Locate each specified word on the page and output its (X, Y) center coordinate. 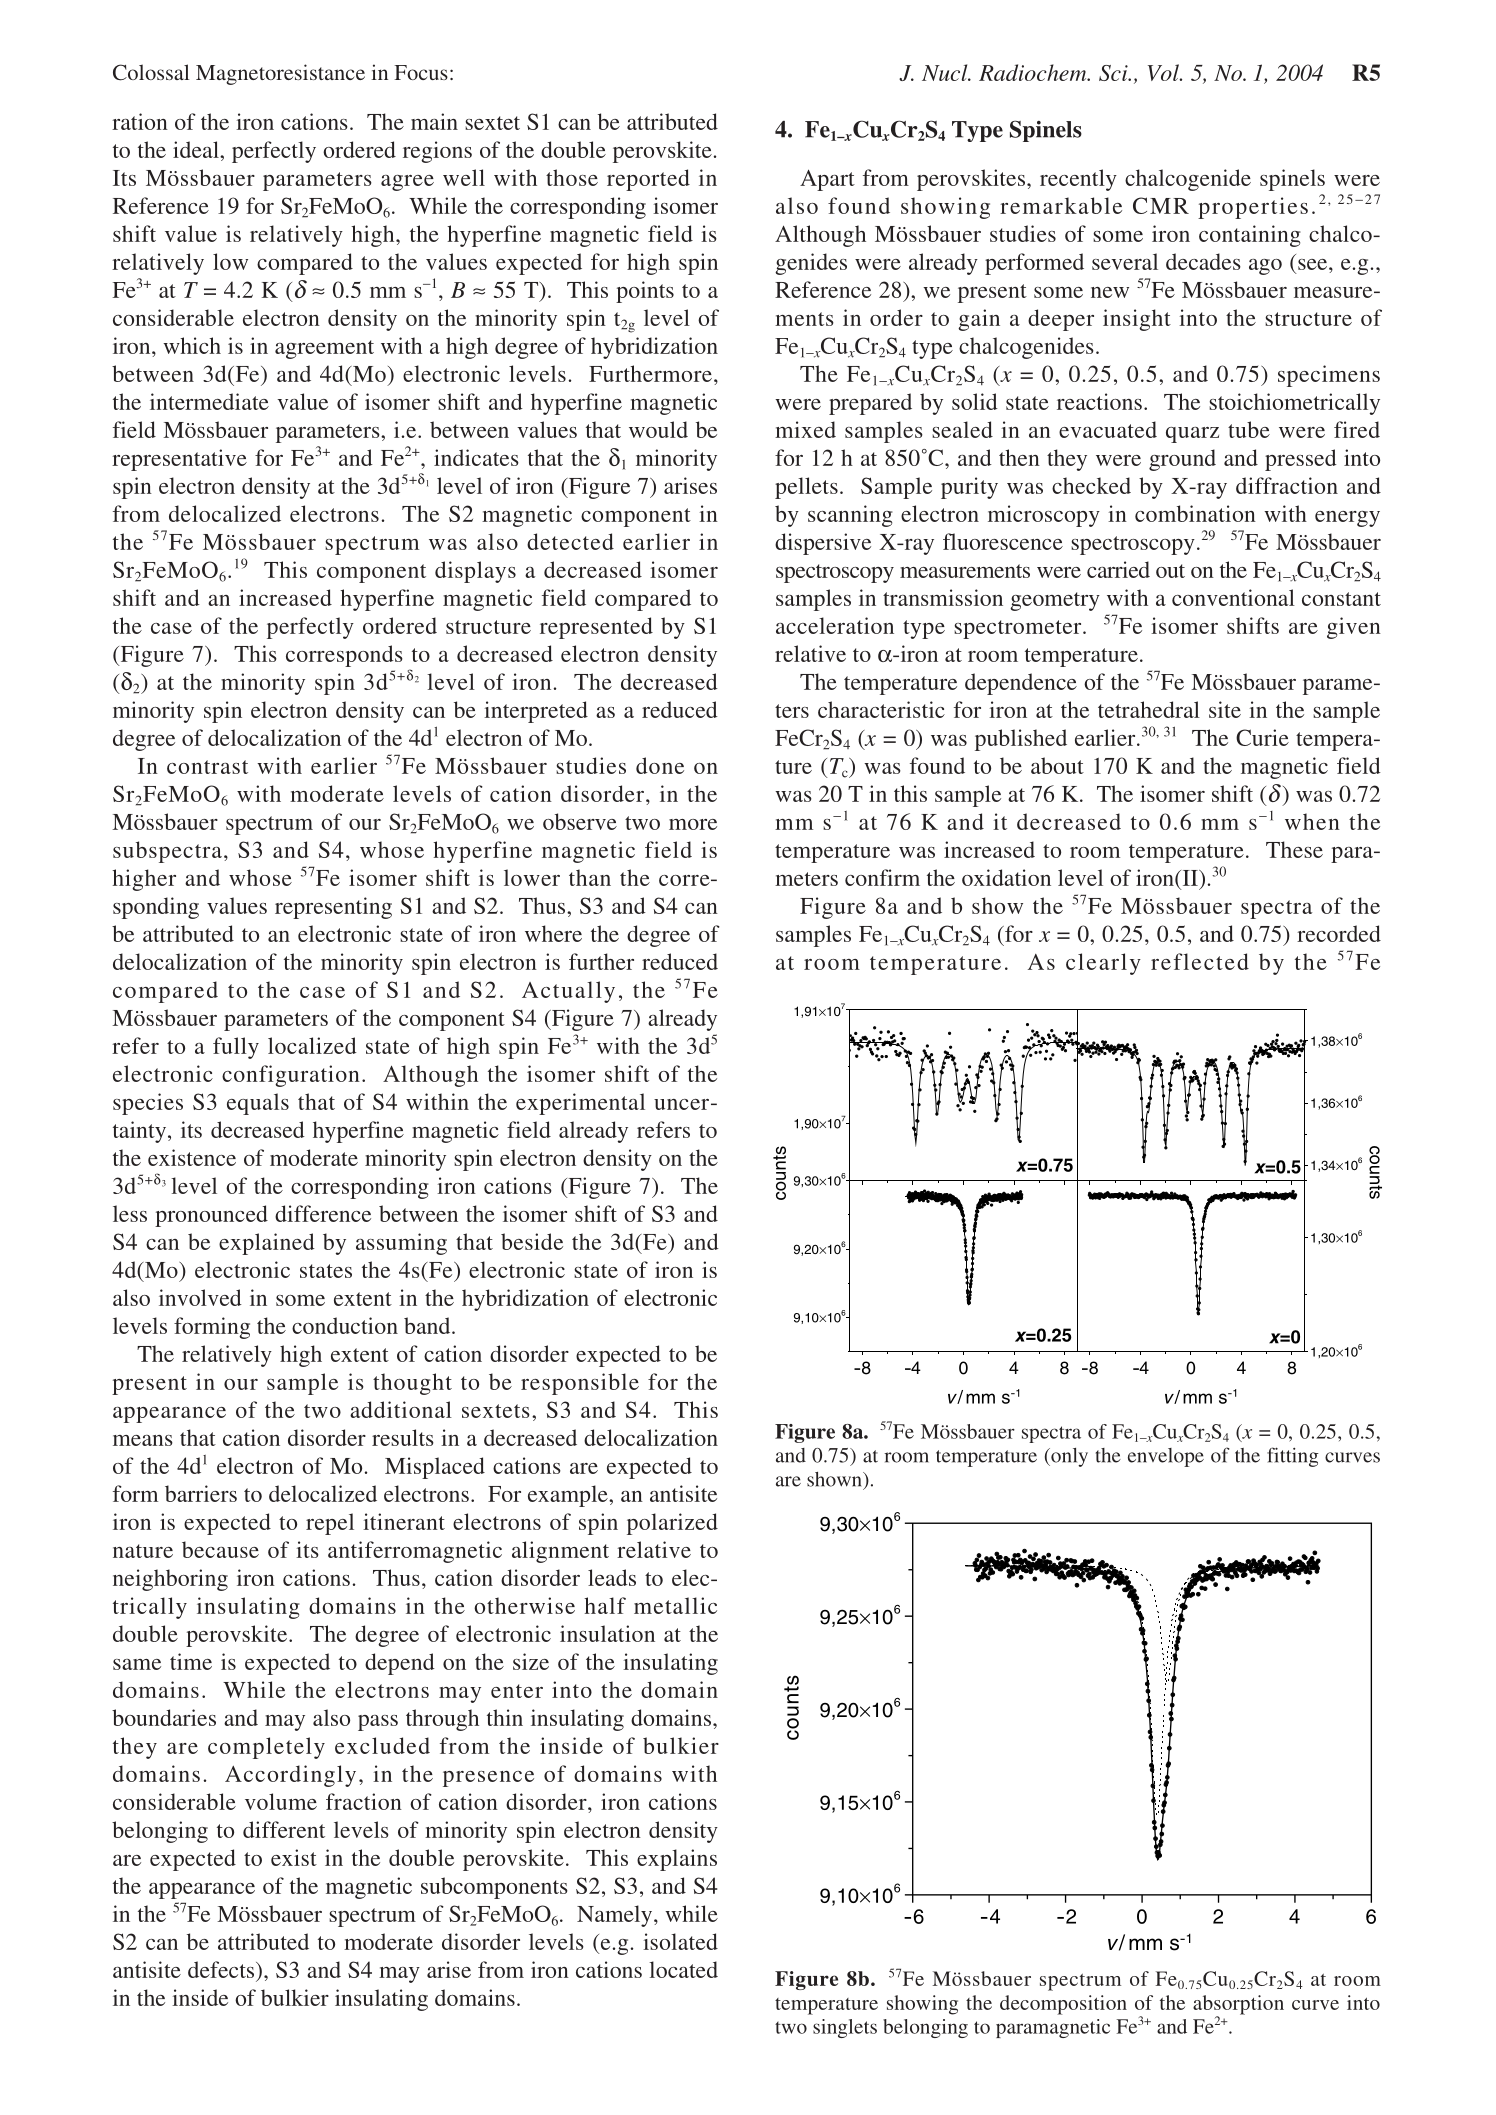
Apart (827, 180)
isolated (680, 1941)
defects (222, 1969)
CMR (1161, 205)
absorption (1238, 2006)
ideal (197, 149)
